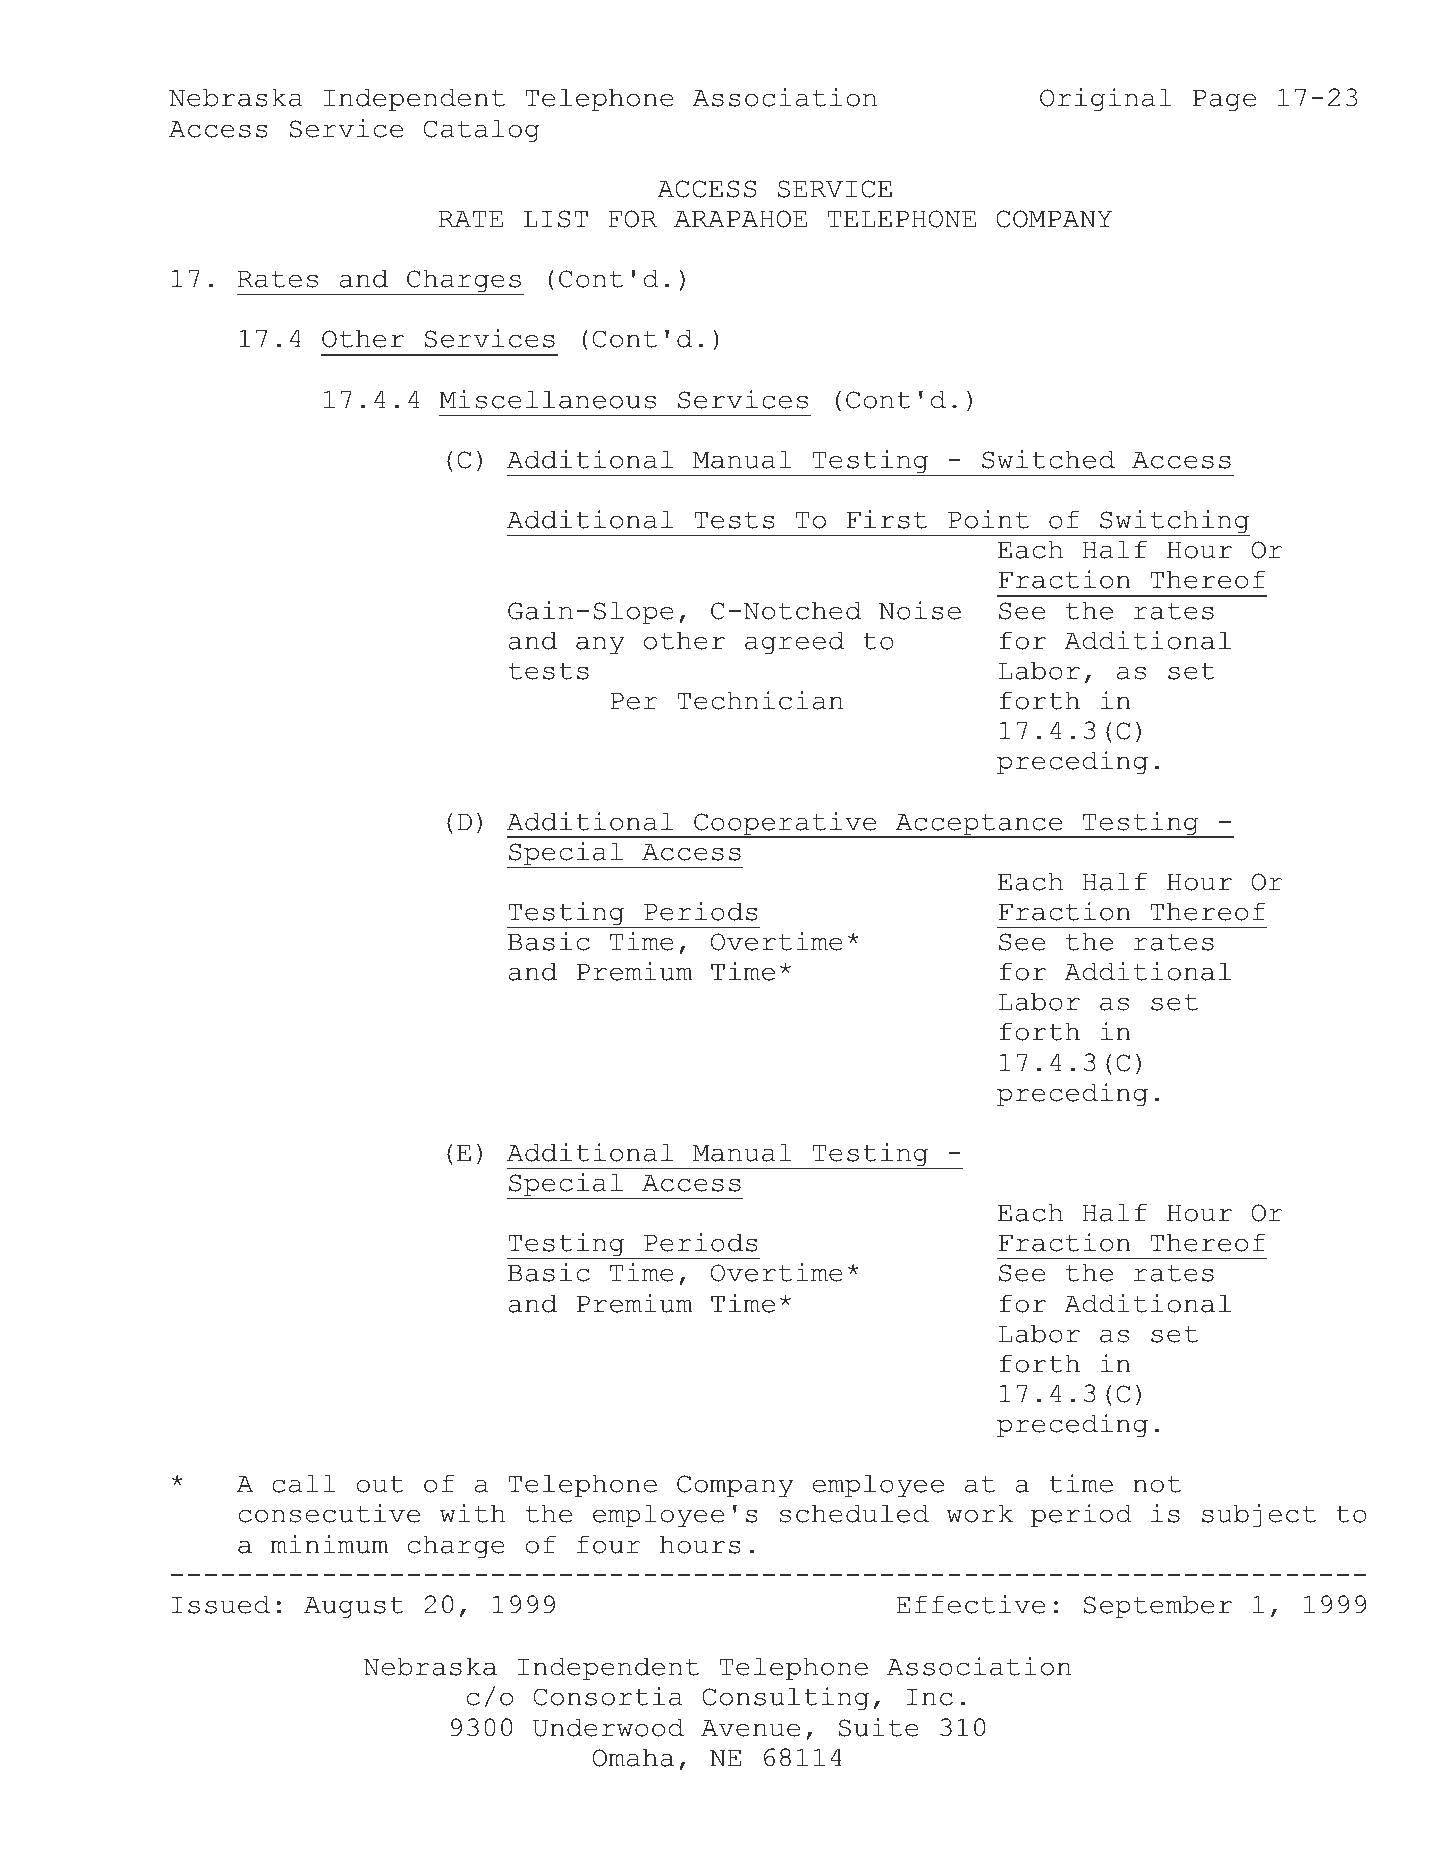 The height and width of the screenshot is (1858, 1436). Describe the element at coordinates (482, 131) in the screenshot. I see `Catalog` at that location.
